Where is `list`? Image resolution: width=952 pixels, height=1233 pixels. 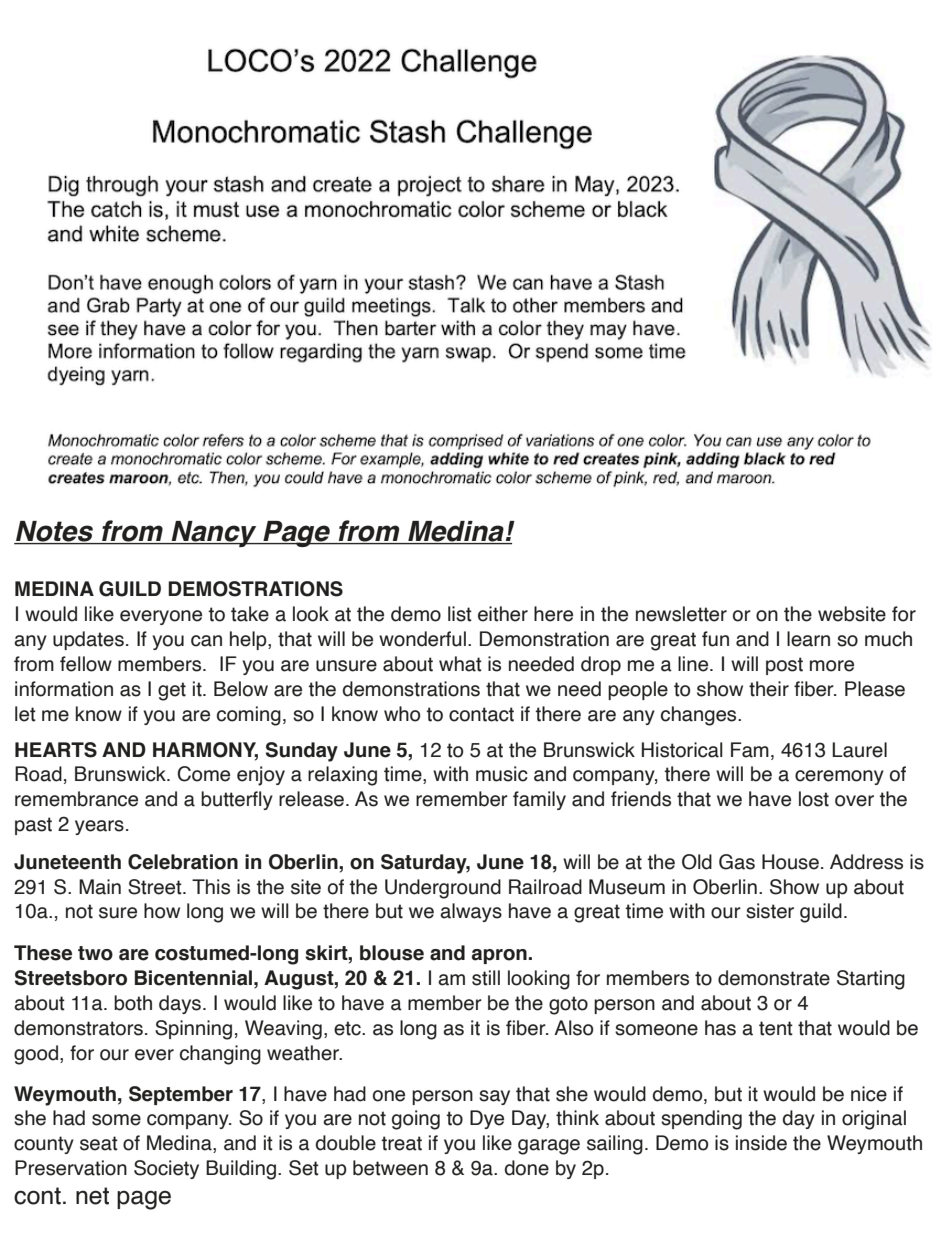
list is located at coordinates (460, 614).
